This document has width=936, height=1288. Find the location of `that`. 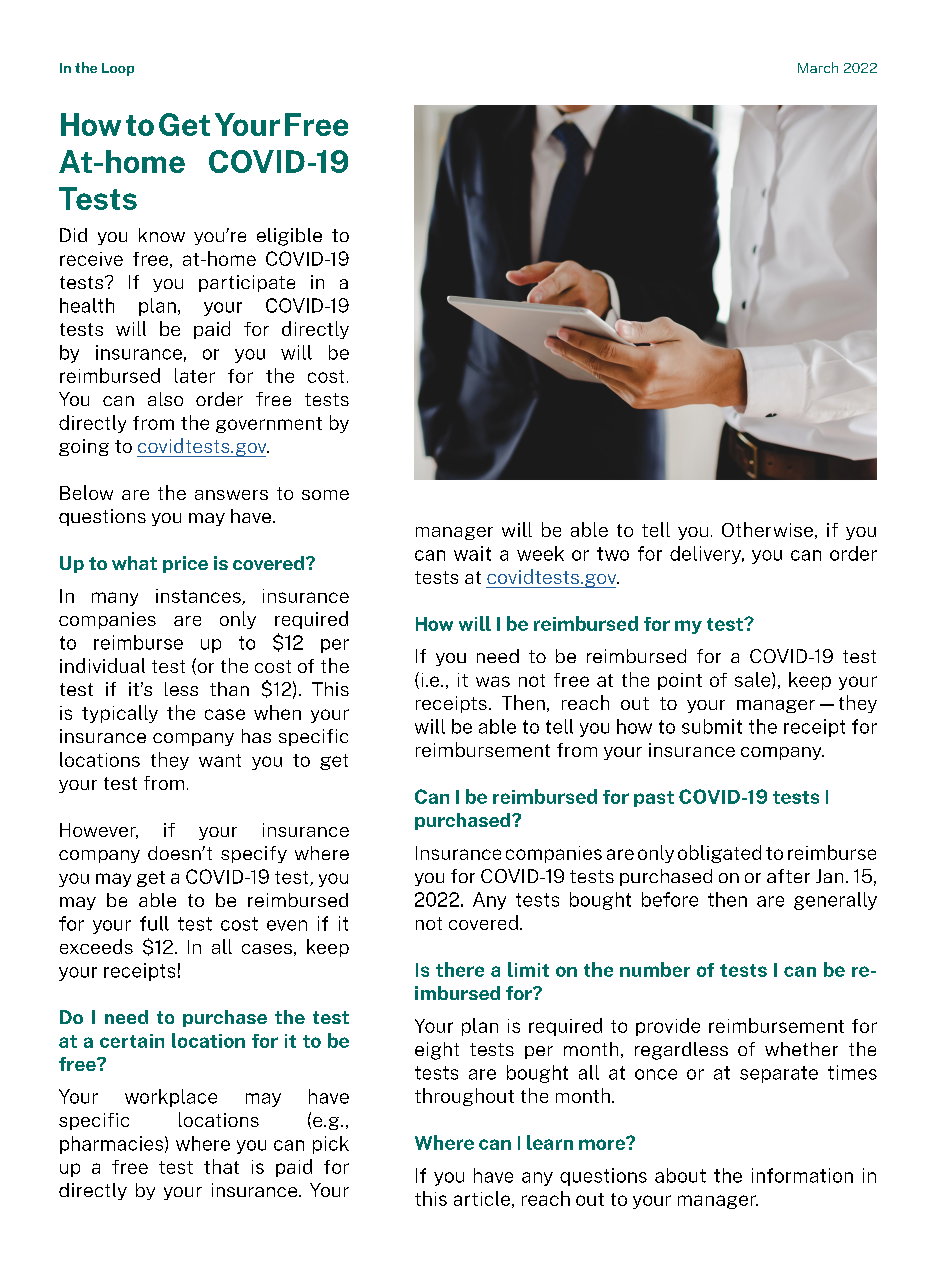

that is located at coordinates (221, 1166).
